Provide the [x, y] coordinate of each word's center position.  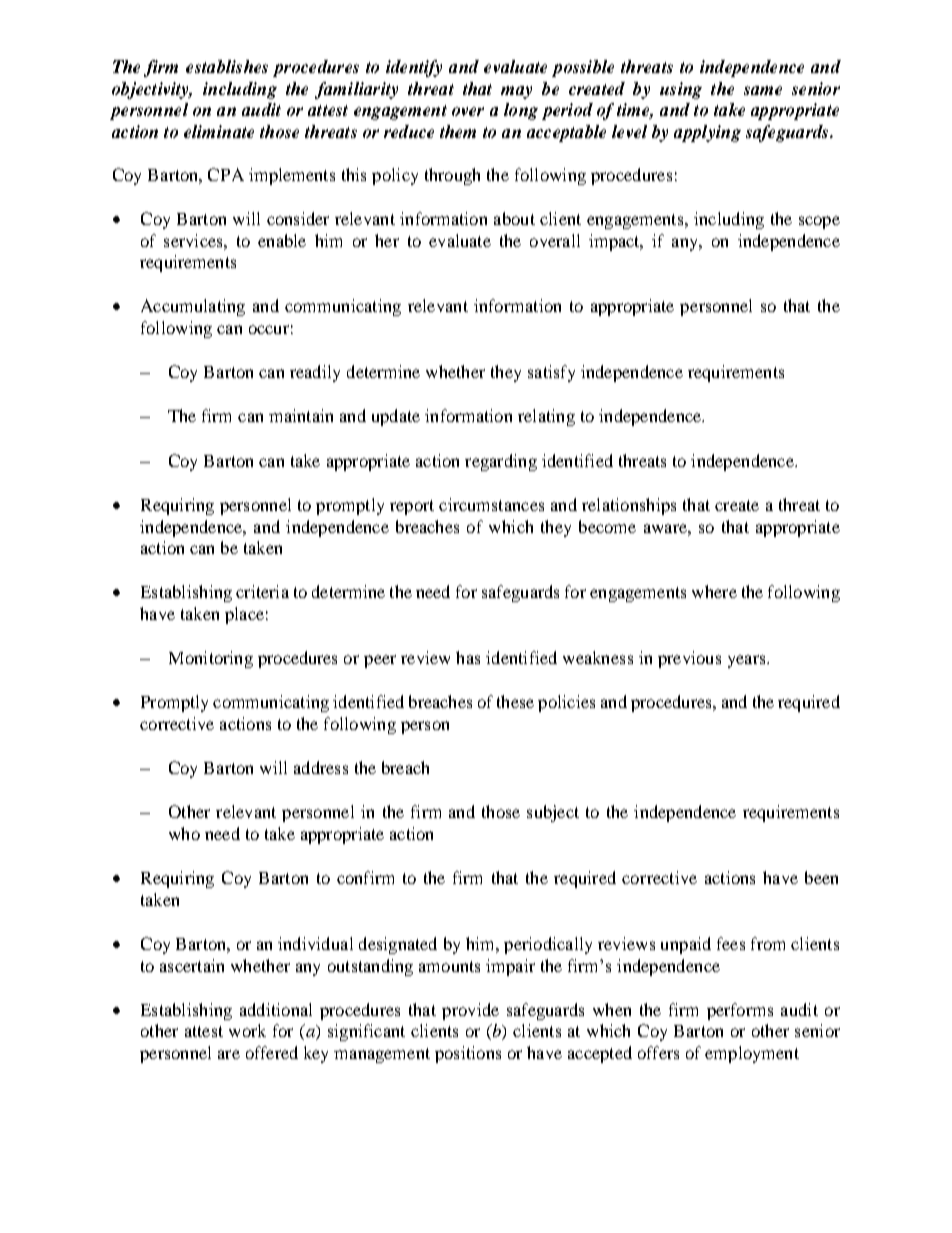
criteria [262, 591]
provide [470, 1011]
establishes [227, 66]
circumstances [491, 504]
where [714, 591]
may [516, 92]
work [247, 1030]
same [763, 90]
